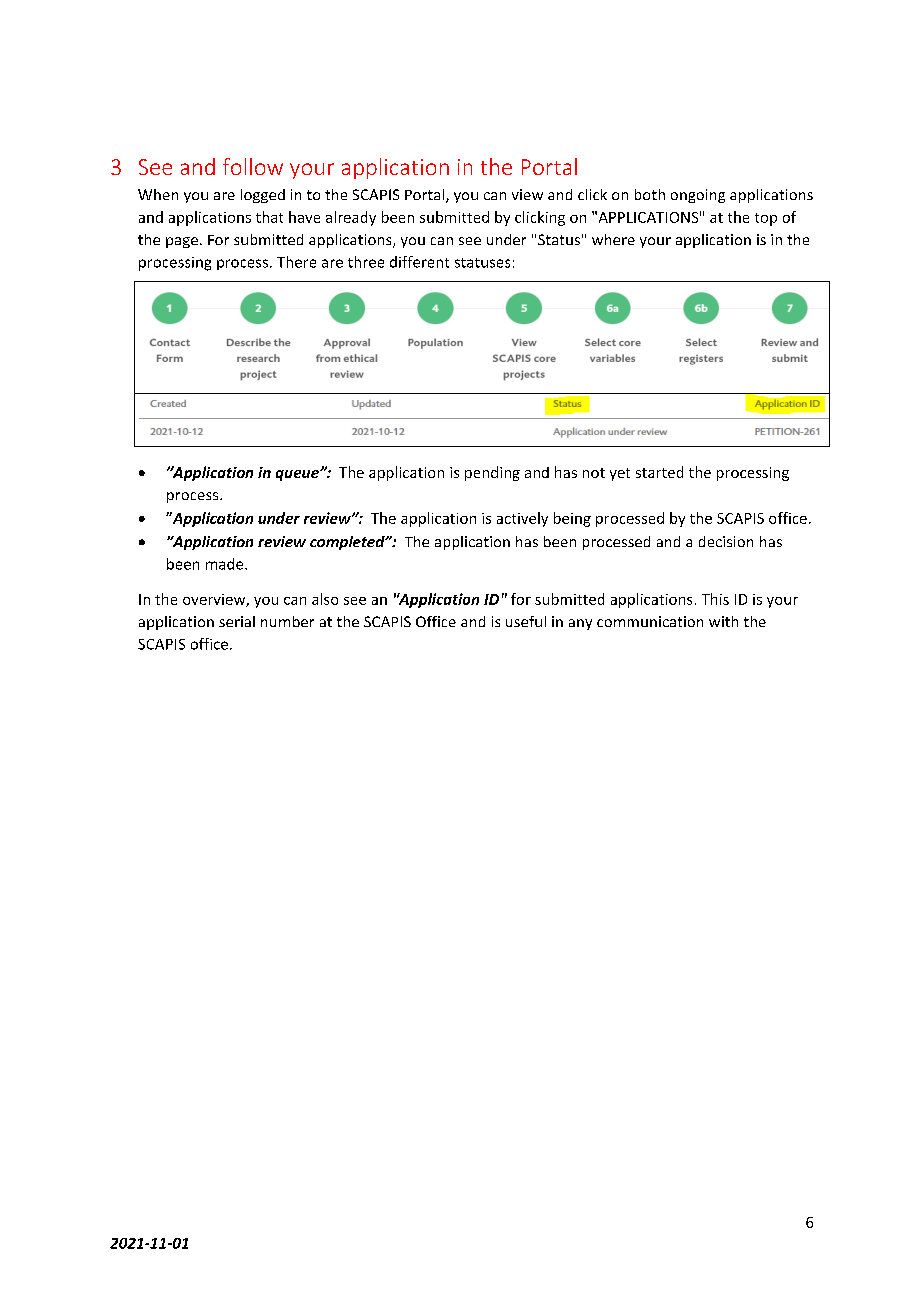 The height and width of the screenshot is (1308, 924). I want to click on follow, so click(253, 166).
